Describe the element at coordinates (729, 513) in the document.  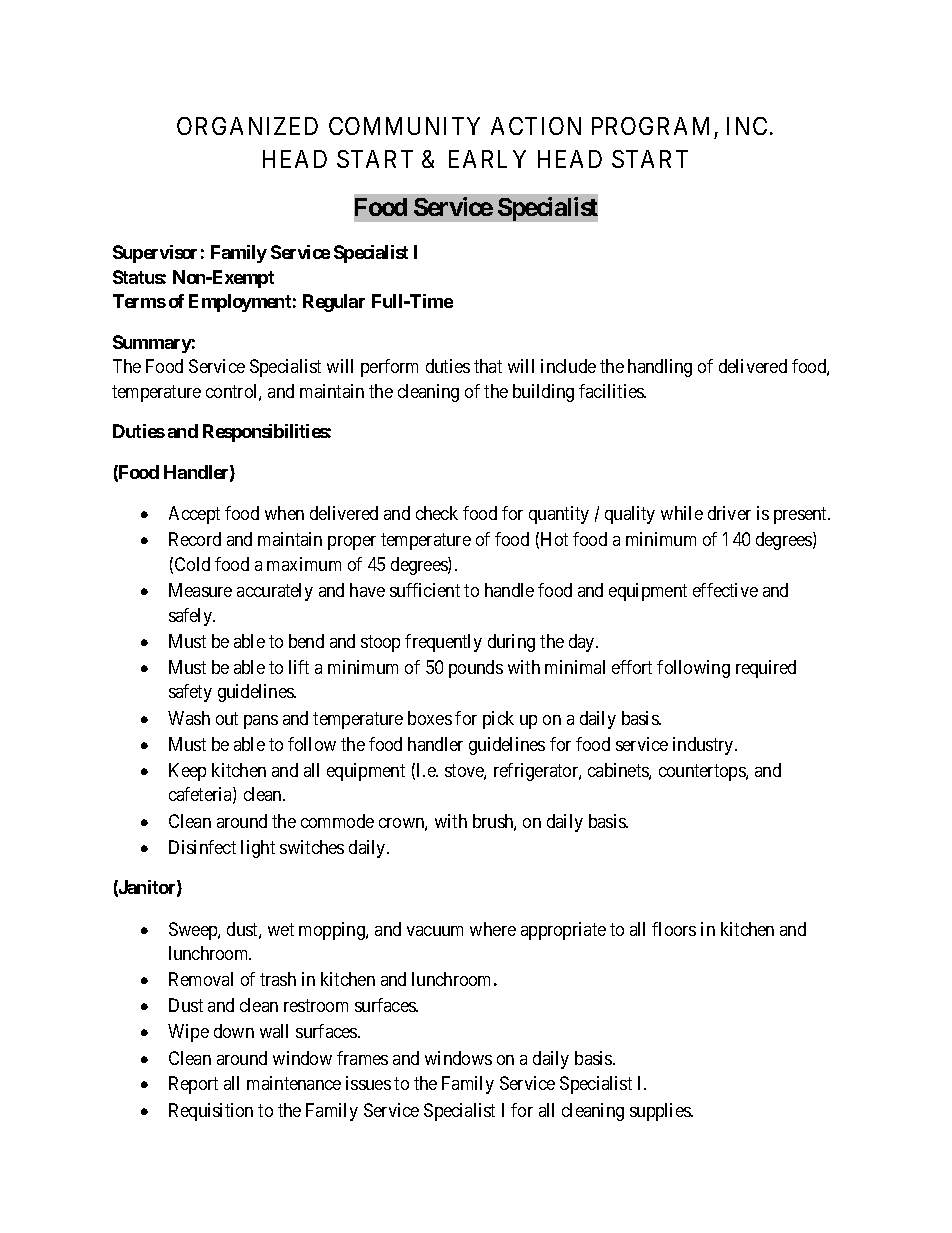
I see `driver` at that location.
